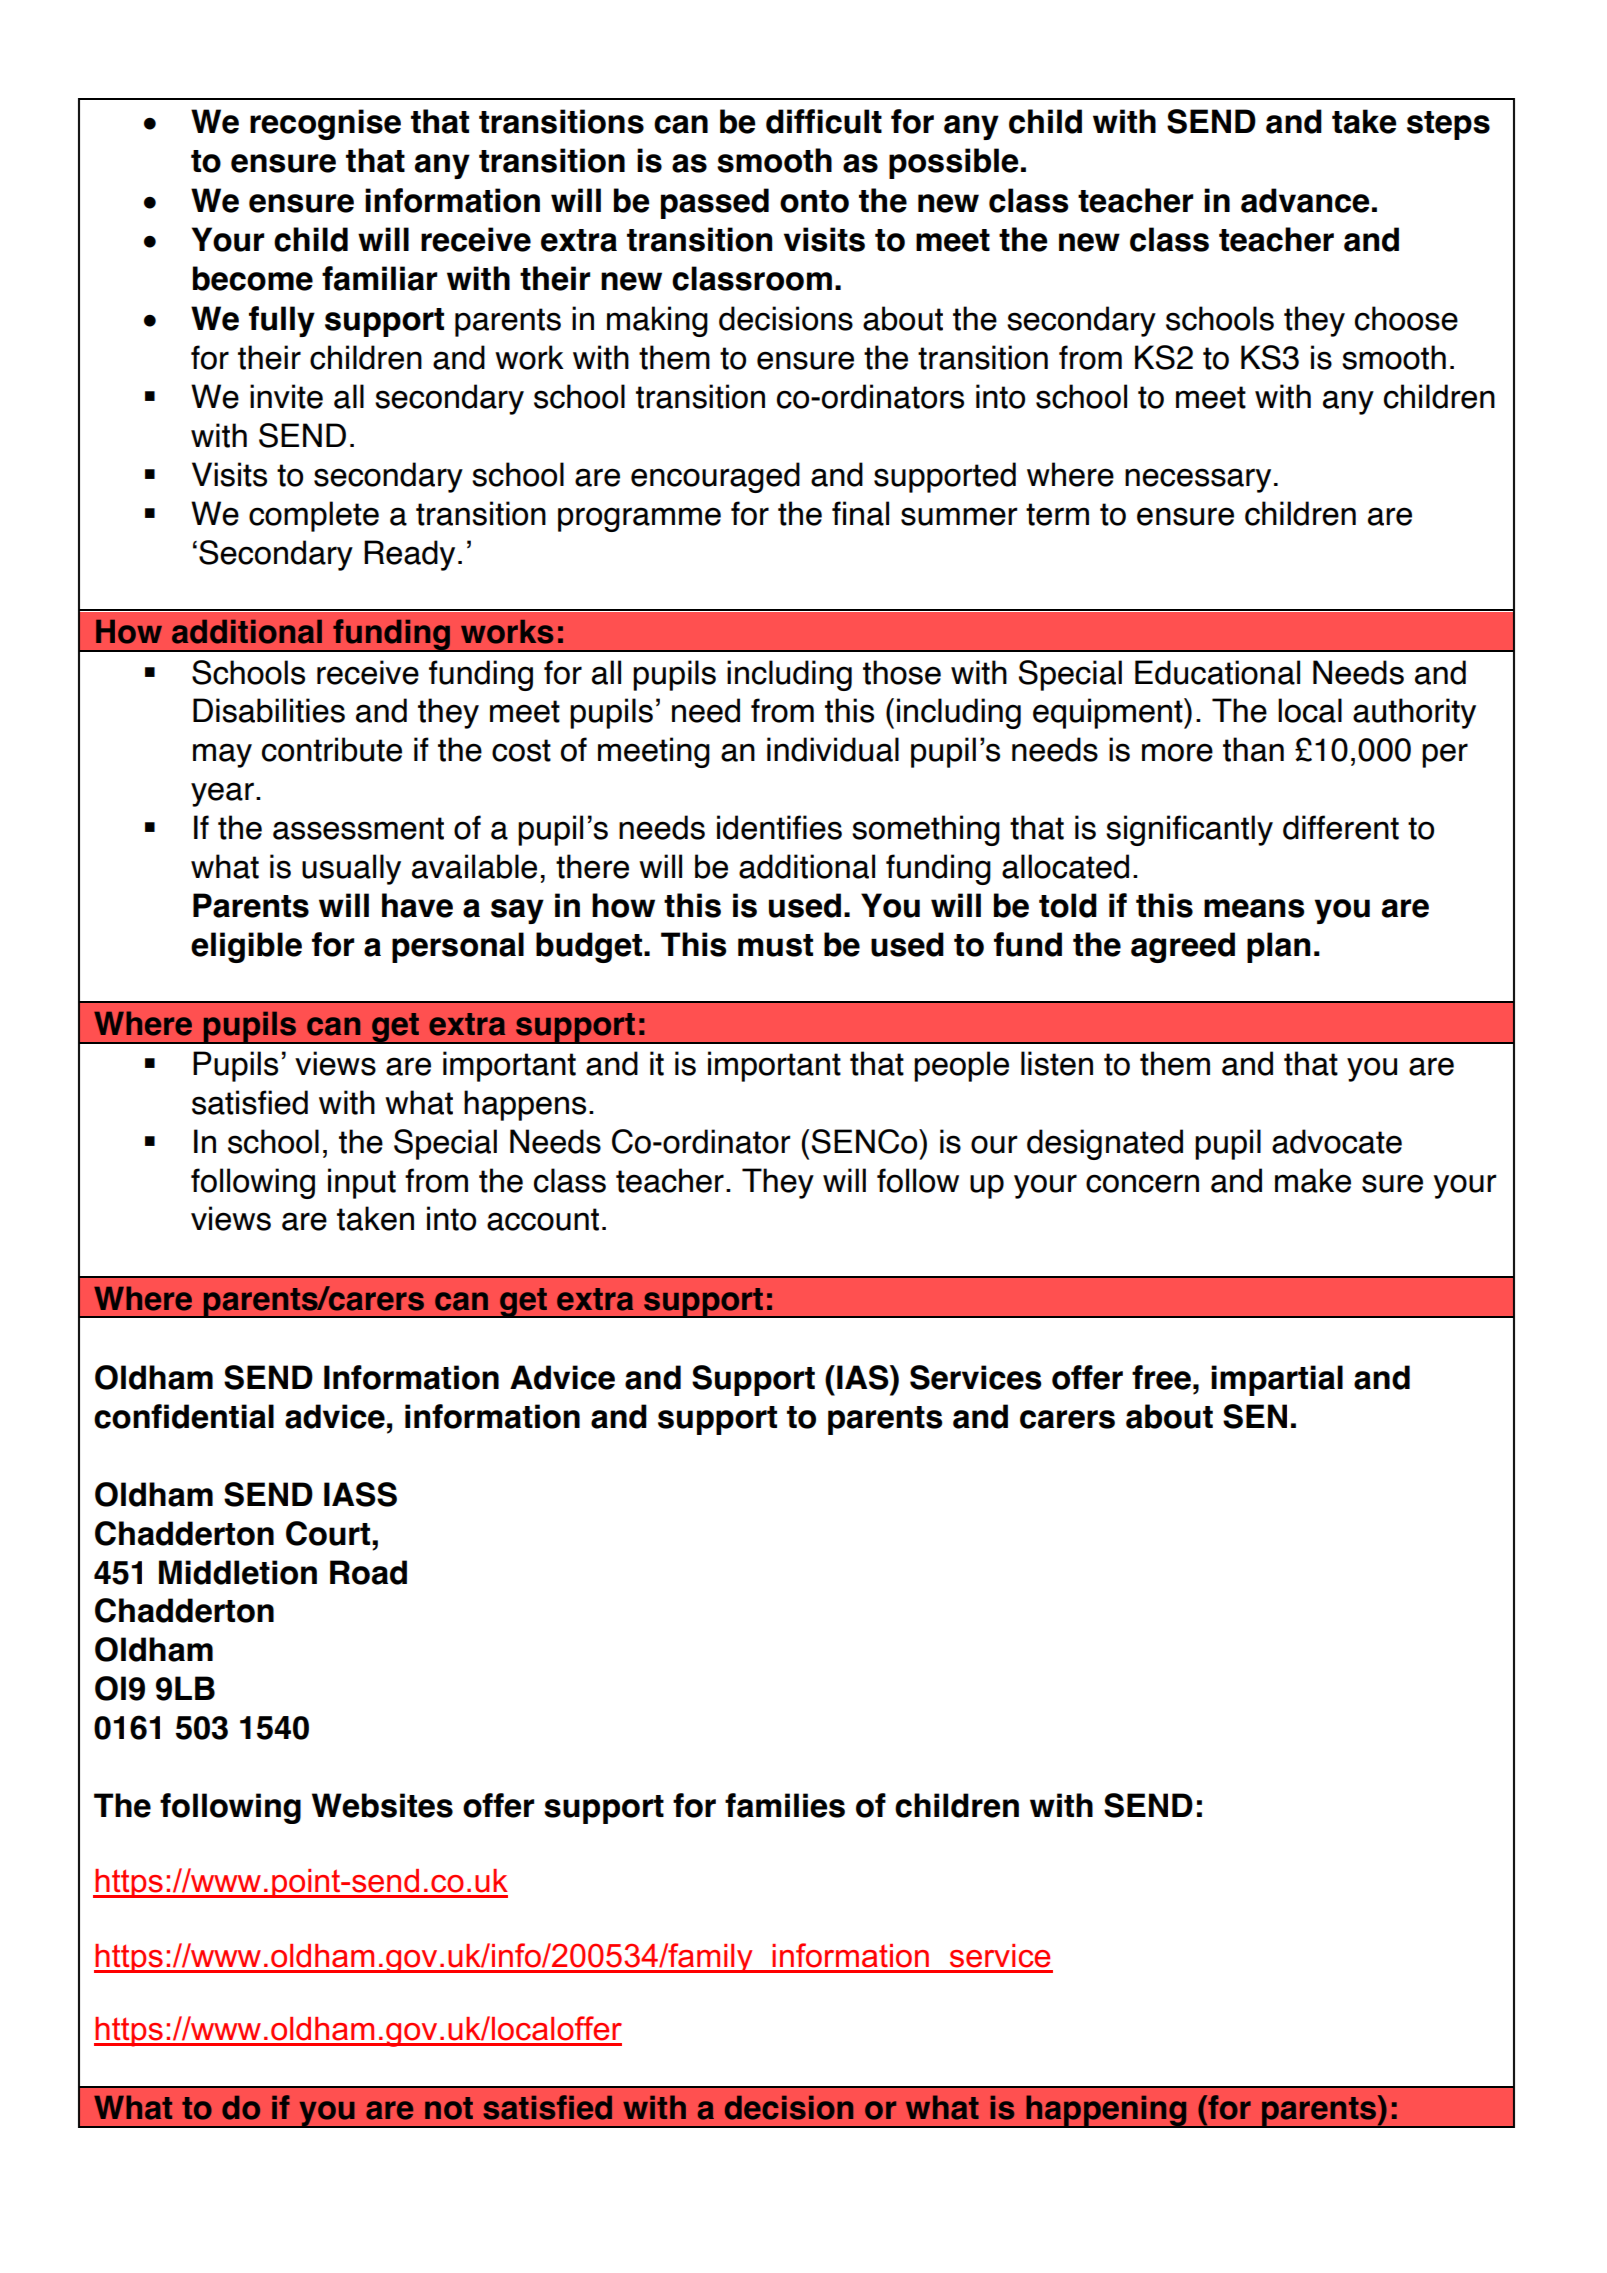  Describe the element at coordinates (1277, 1380) in the page. I see `impartial` at that location.
